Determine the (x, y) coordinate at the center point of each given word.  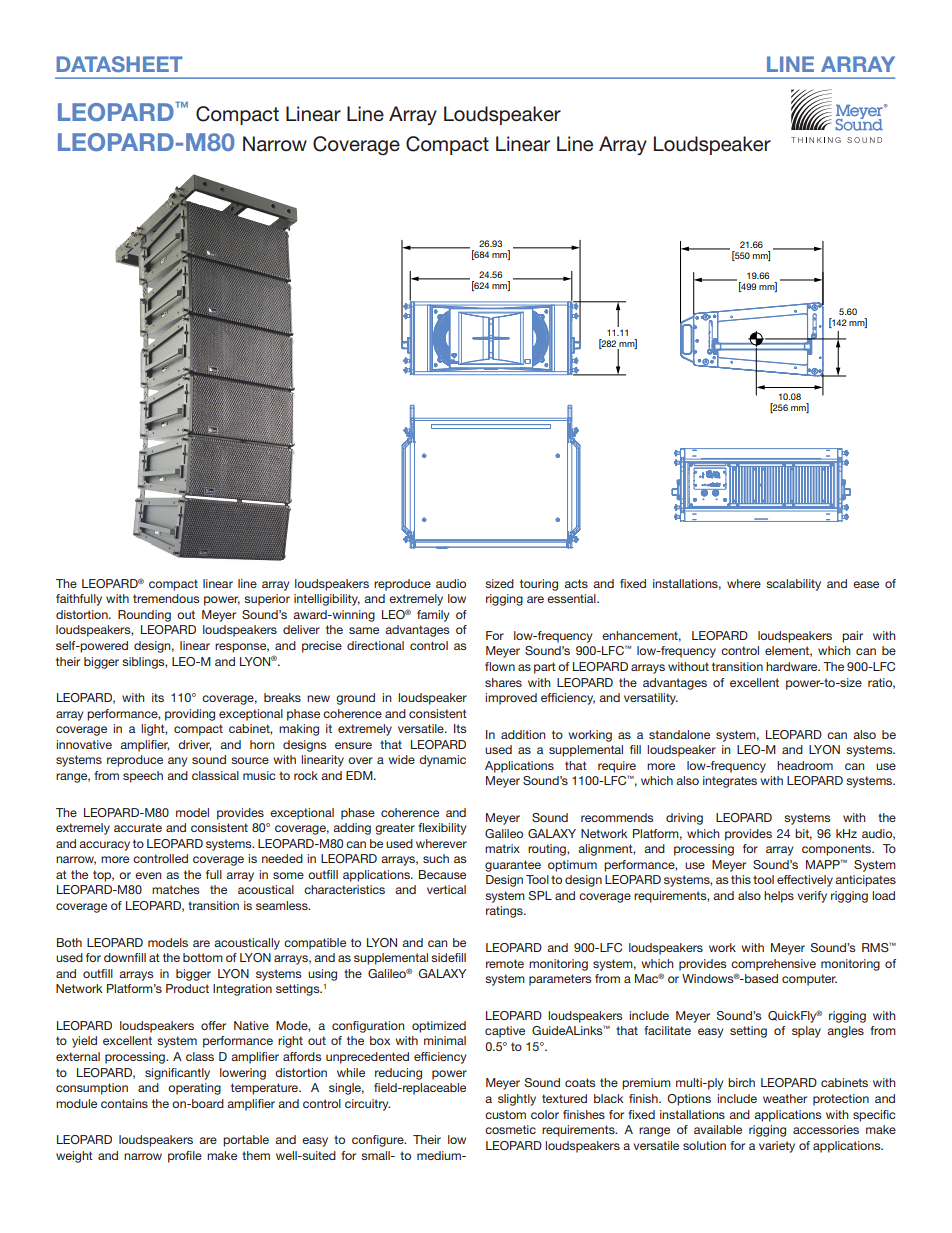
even (148, 875)
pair (852, 637)
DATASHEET (119, 64)
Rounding (144, 616)
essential (572, 598)
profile (185, 1157)
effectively (805, 881)
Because (442, 874)
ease (866, 584)
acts (576, 583)
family (433, 616)
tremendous (166, 598)
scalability (793, 585)
